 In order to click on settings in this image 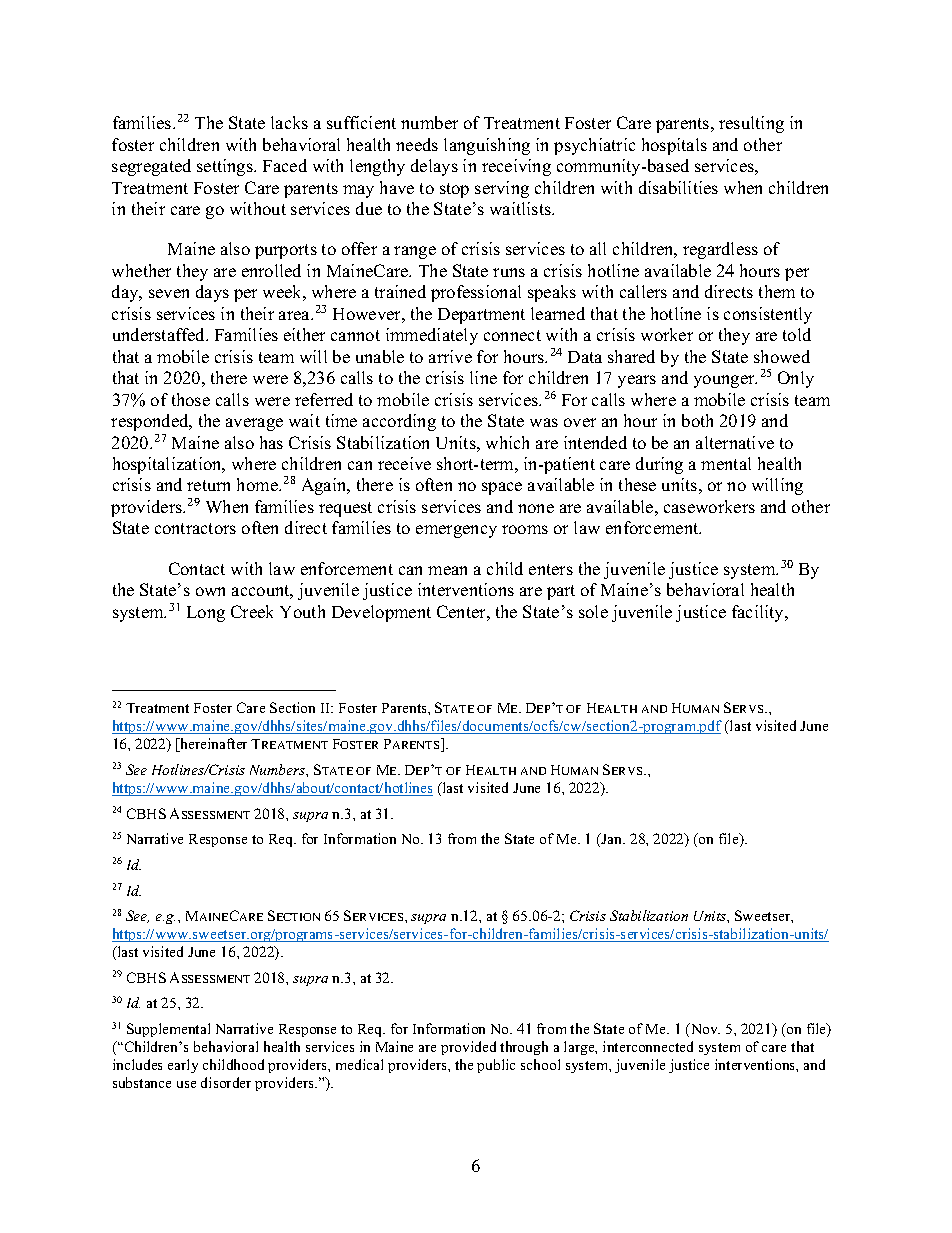, I will do `click(226, 167)`.
